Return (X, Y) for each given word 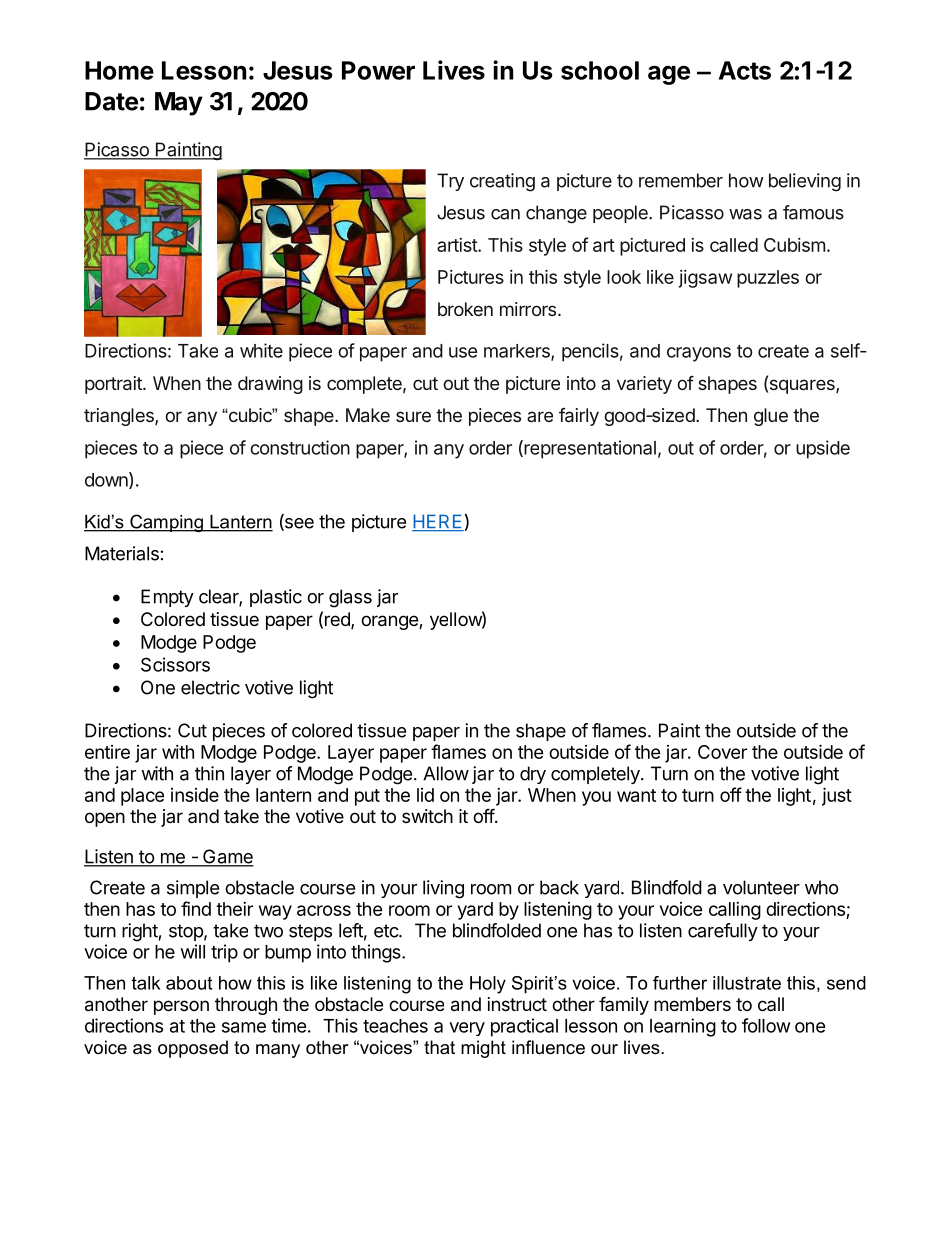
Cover (722, 752)
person (181, 1007)
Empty (167, 598)
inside (195, 795)
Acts (745, 70)
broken (465, 309)
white (261, 350)
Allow (446, 773)
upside (823, 449)
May (179, 104)
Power (378, 70)
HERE (438, 522)
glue (771, 417)
